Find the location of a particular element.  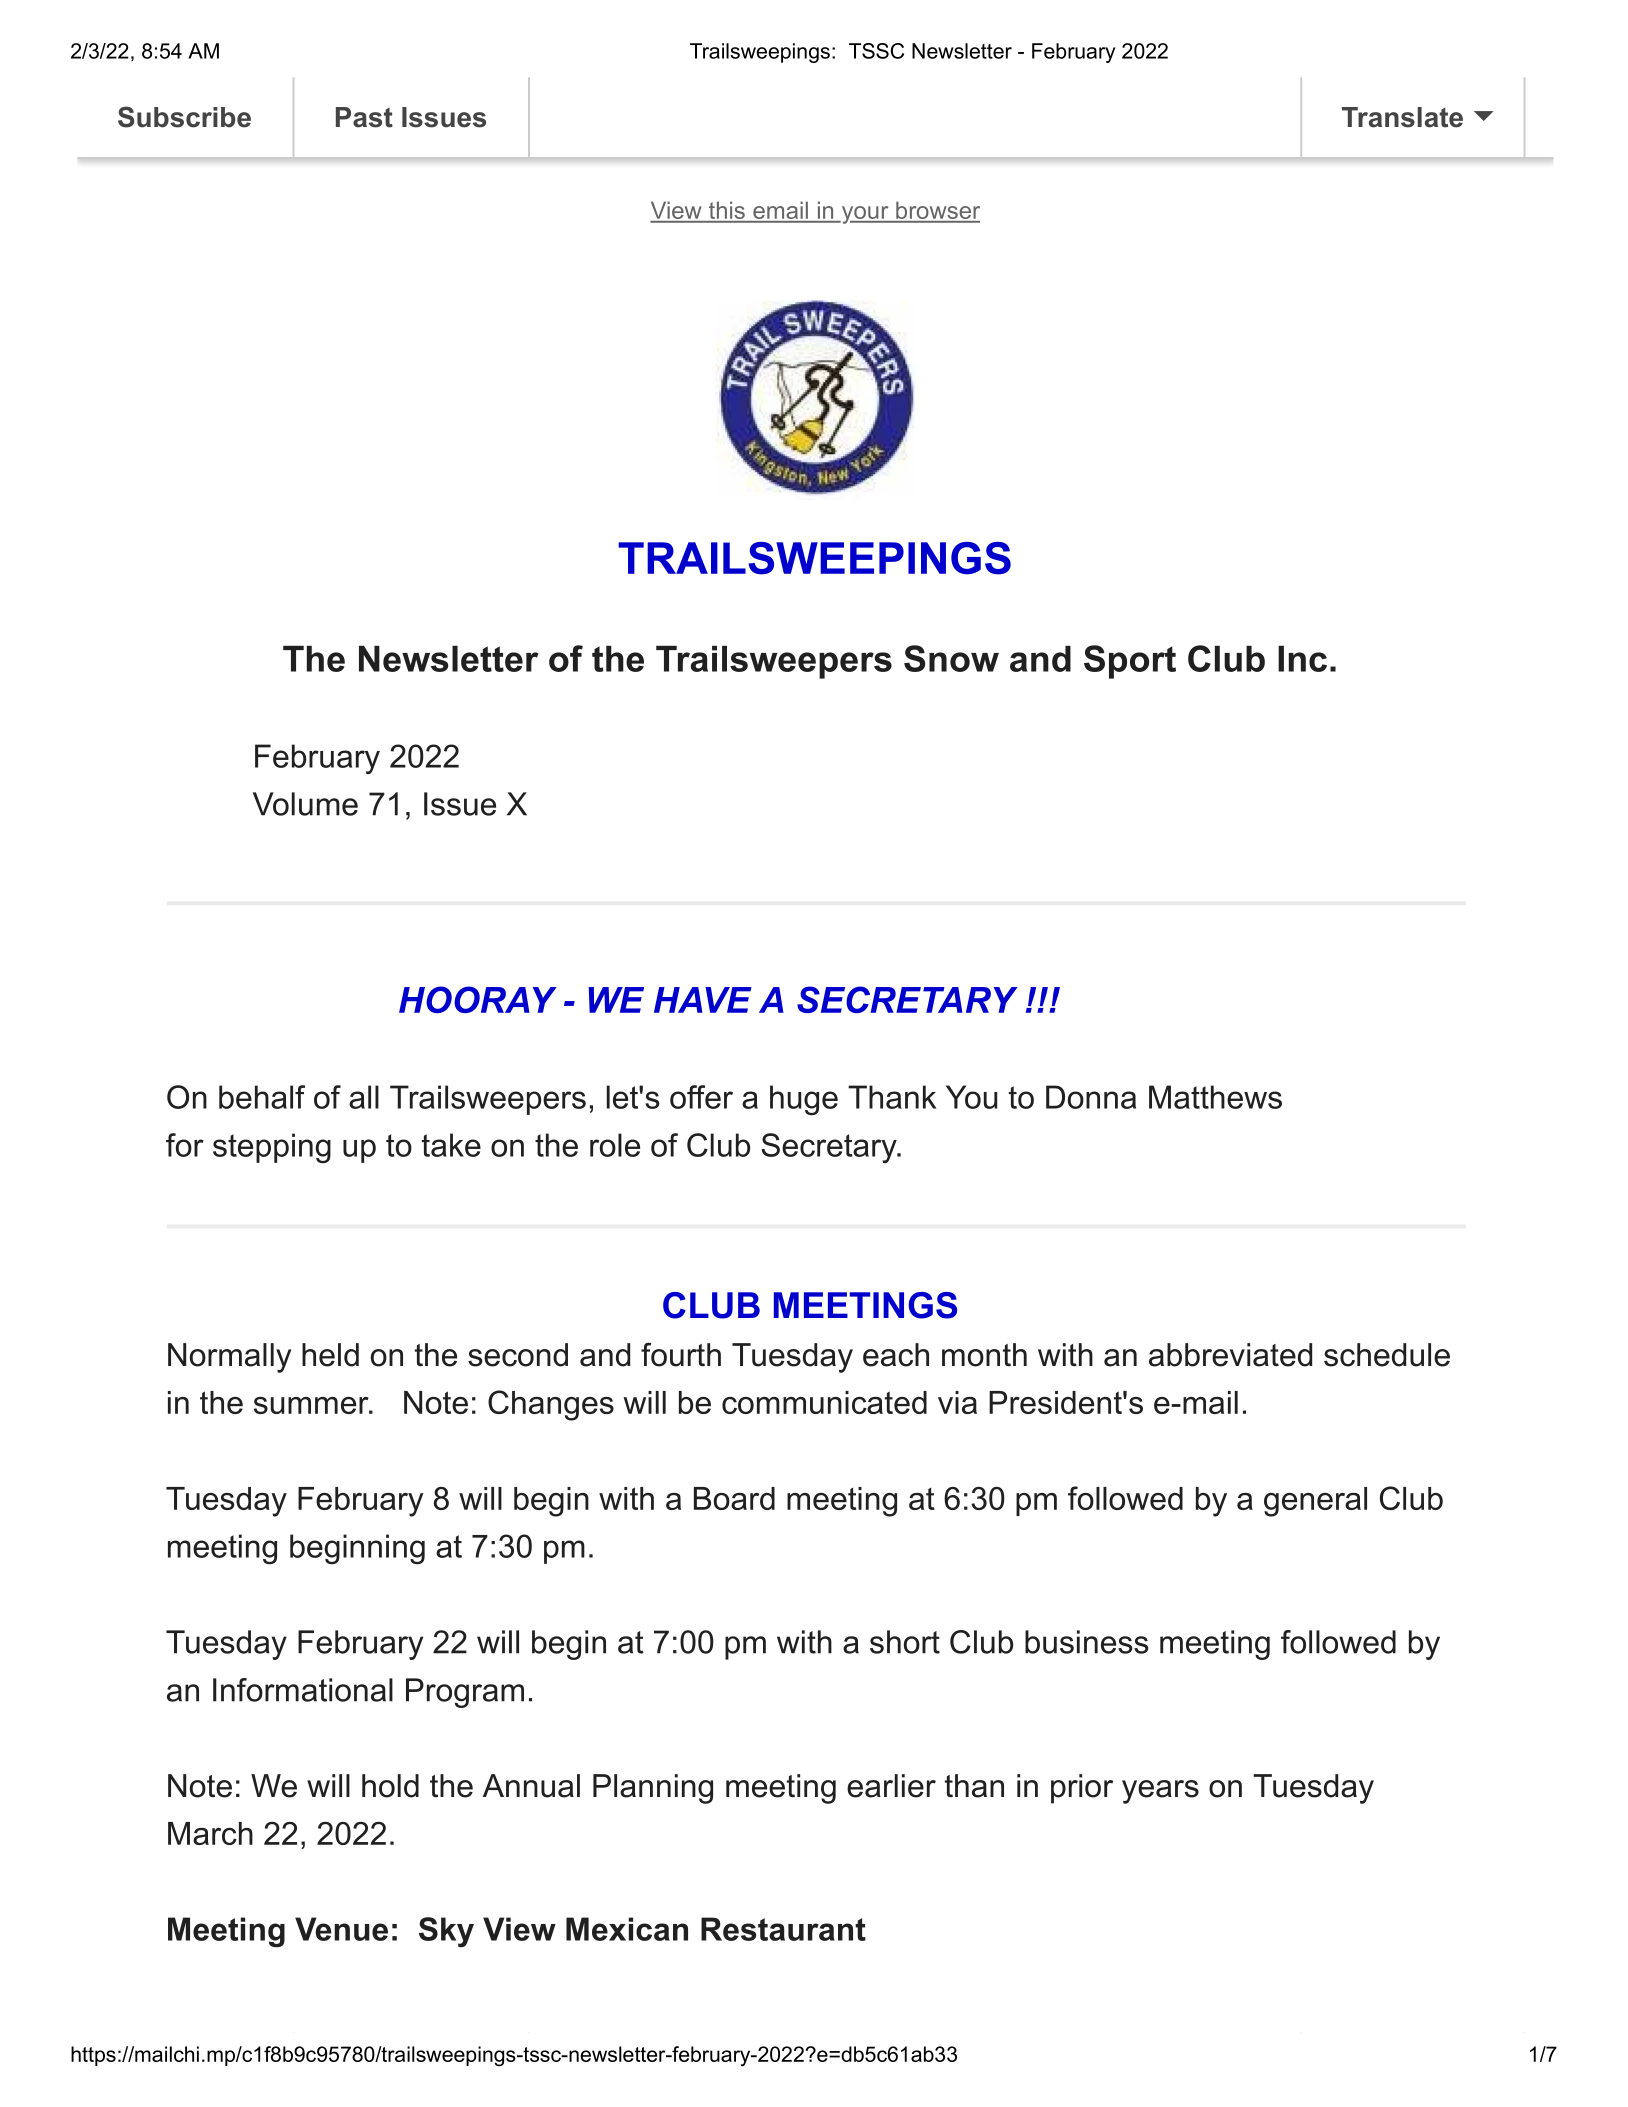

each is located at coordinates (896, 1355).
